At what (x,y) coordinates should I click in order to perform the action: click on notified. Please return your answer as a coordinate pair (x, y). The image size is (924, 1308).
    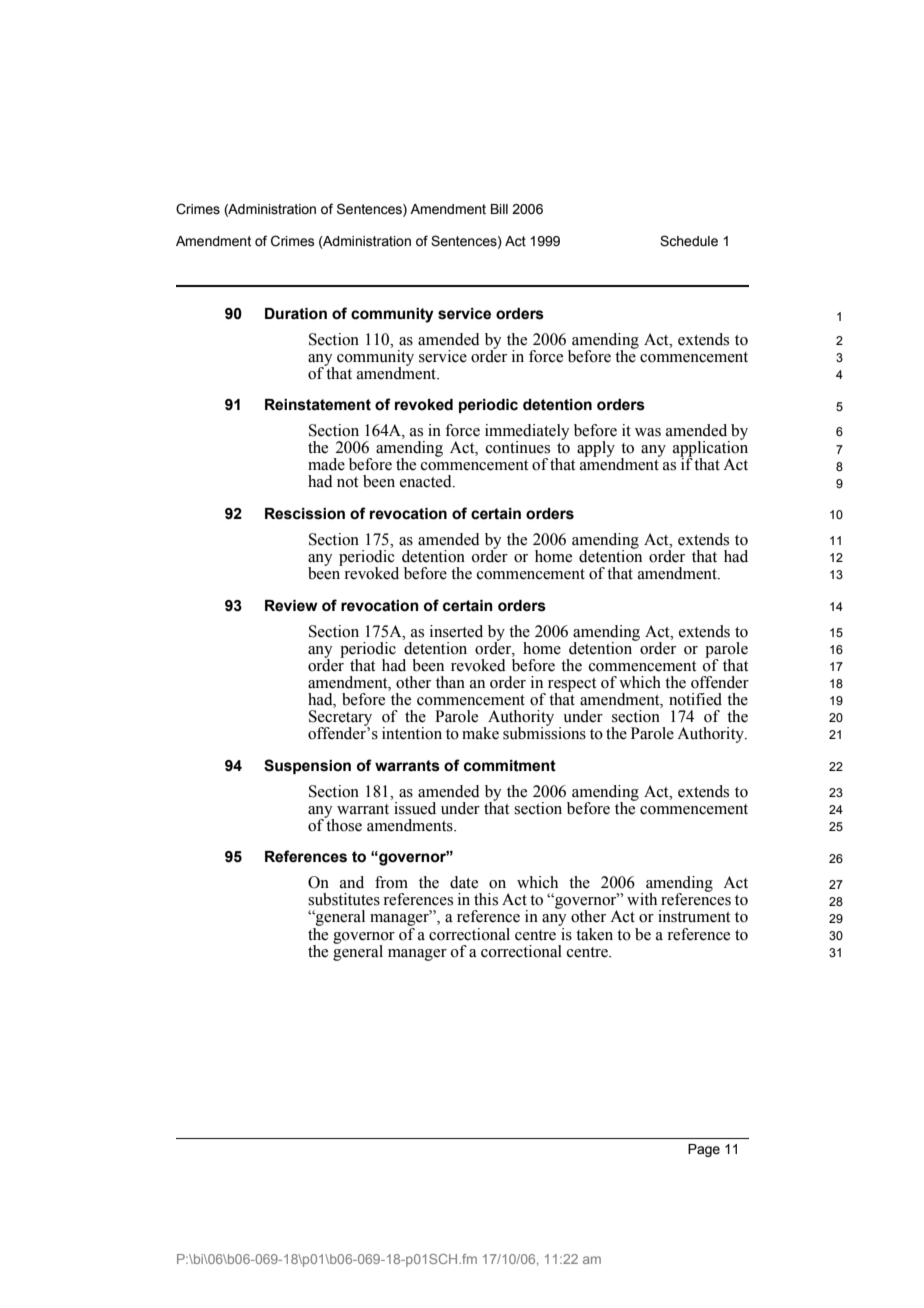
    Looking at the image, I should click on (695, 699).
